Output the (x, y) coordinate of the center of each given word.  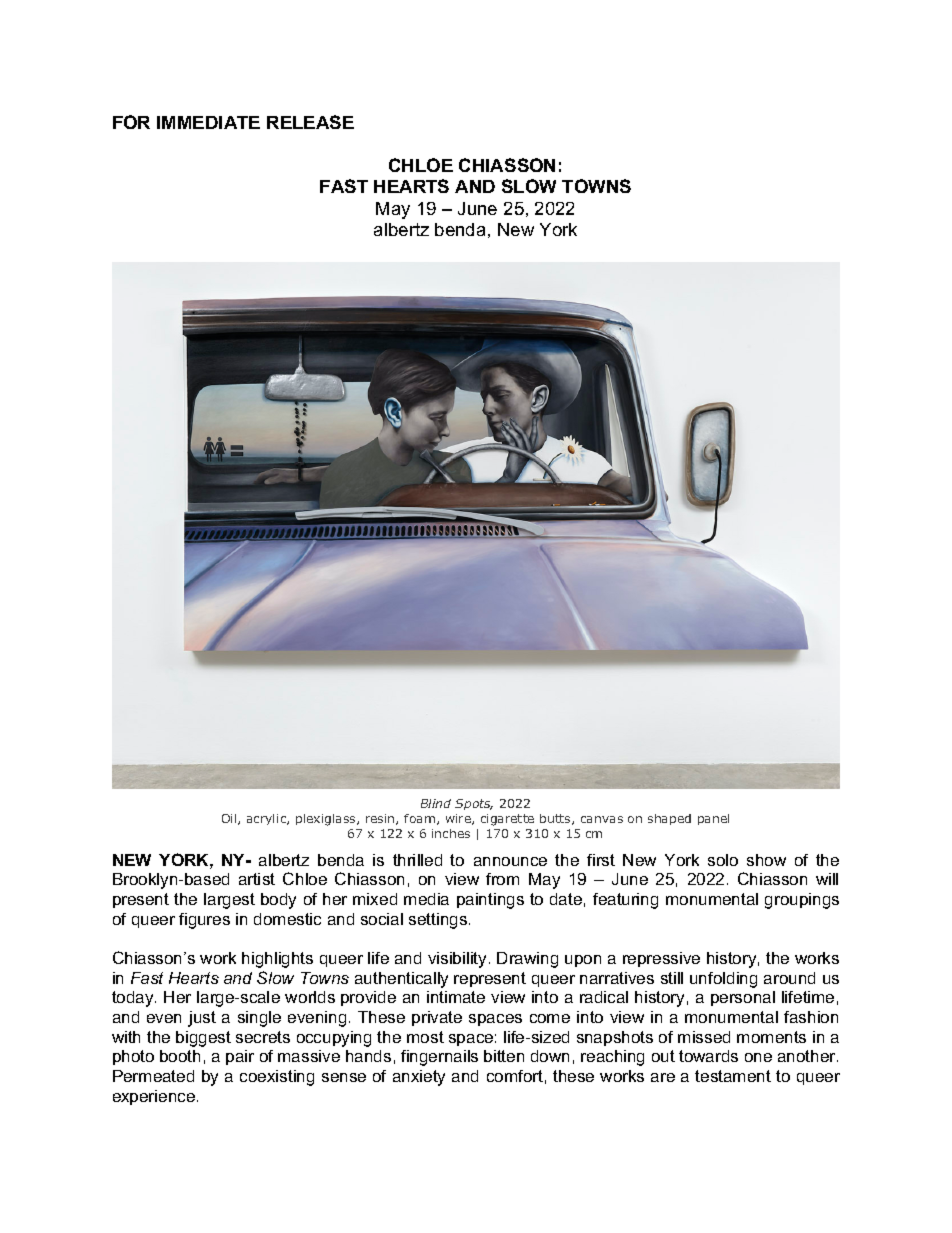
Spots (474, 804)
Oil (230, 819)
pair (240, 1057)
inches (451, 833)
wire (459, 819)
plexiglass (327, 820)
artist (257, 879)
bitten (504, 1056)
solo (723, 860)
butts (556, 819)
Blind (436, 803)
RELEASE (310, 122)
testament (733, 1076)
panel (713, 819)
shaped (669, 819)
